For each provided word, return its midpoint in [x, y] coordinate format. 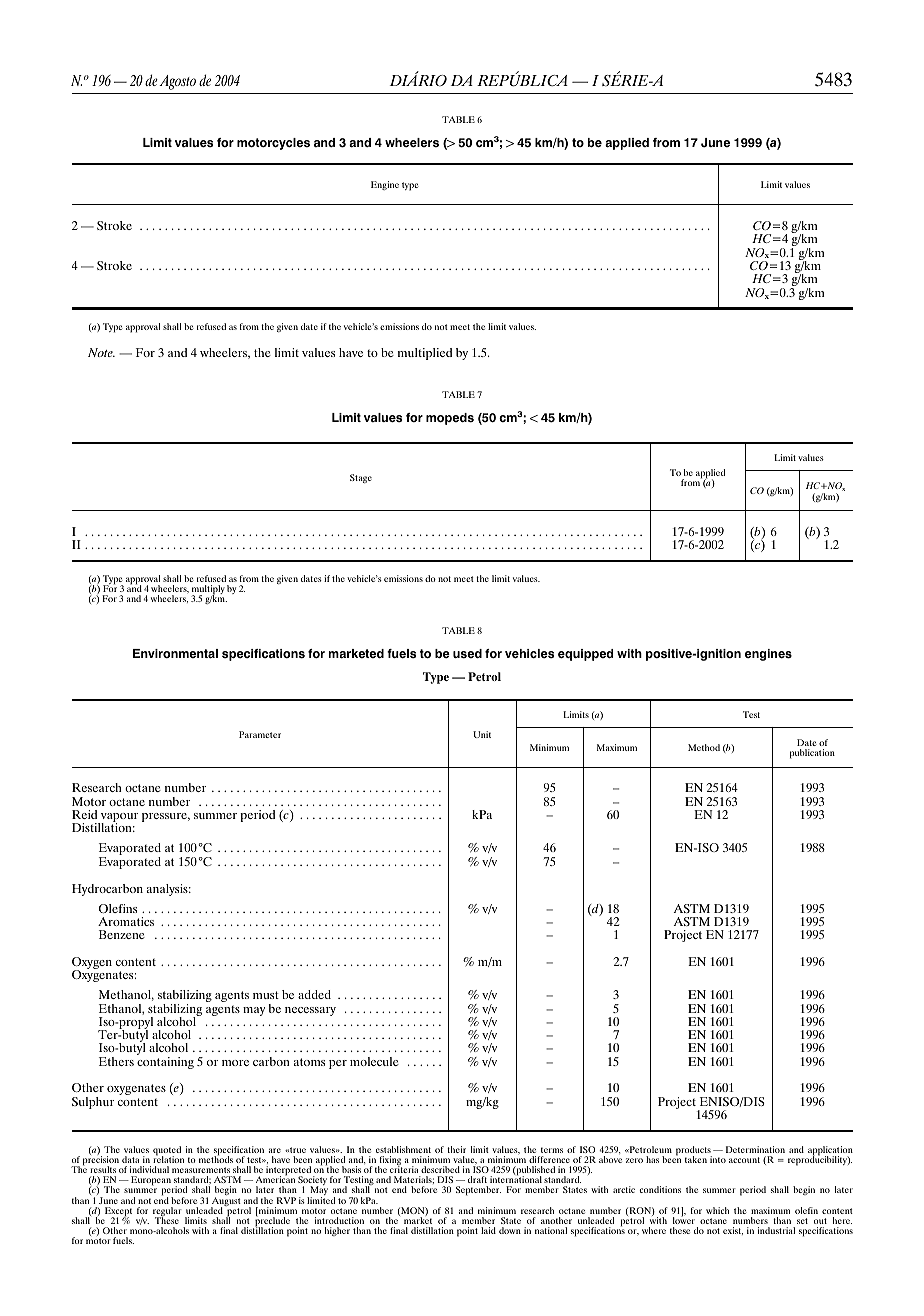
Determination [755, 1149]
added [314, 994]
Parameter [260, 734]
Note [101, 352]
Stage [361, 478]
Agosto [177, 82]
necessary [310, 1011]
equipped [586, 655]
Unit [482, 734]
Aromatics [126, 921]
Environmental [175, 654]
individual [149, 1169]
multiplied [425, 354]
